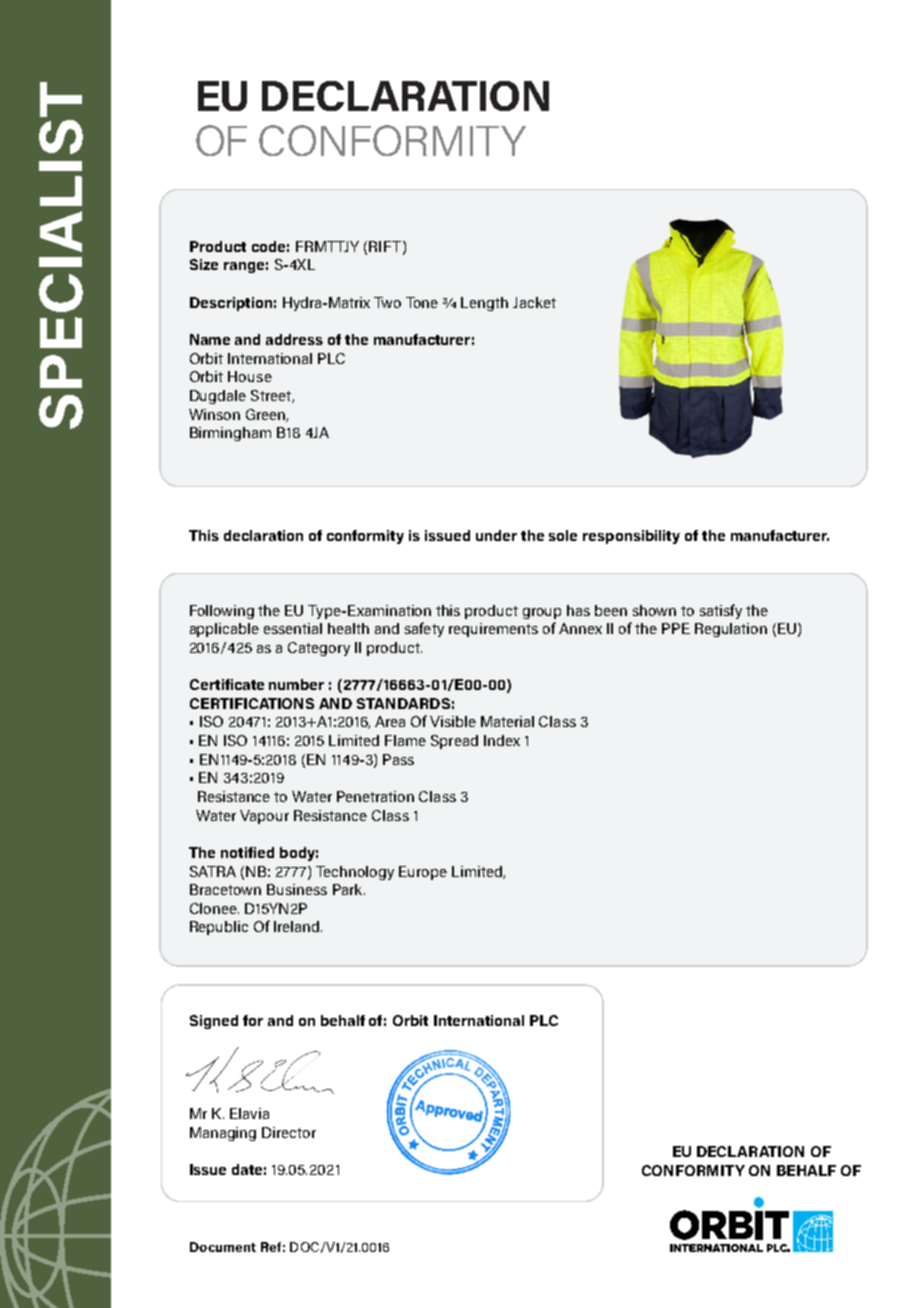 The width and height of the screenshot is (924, 1308). Describe the element at coordinates (297, 889) in the screenshot. I see `Business` at that location.
